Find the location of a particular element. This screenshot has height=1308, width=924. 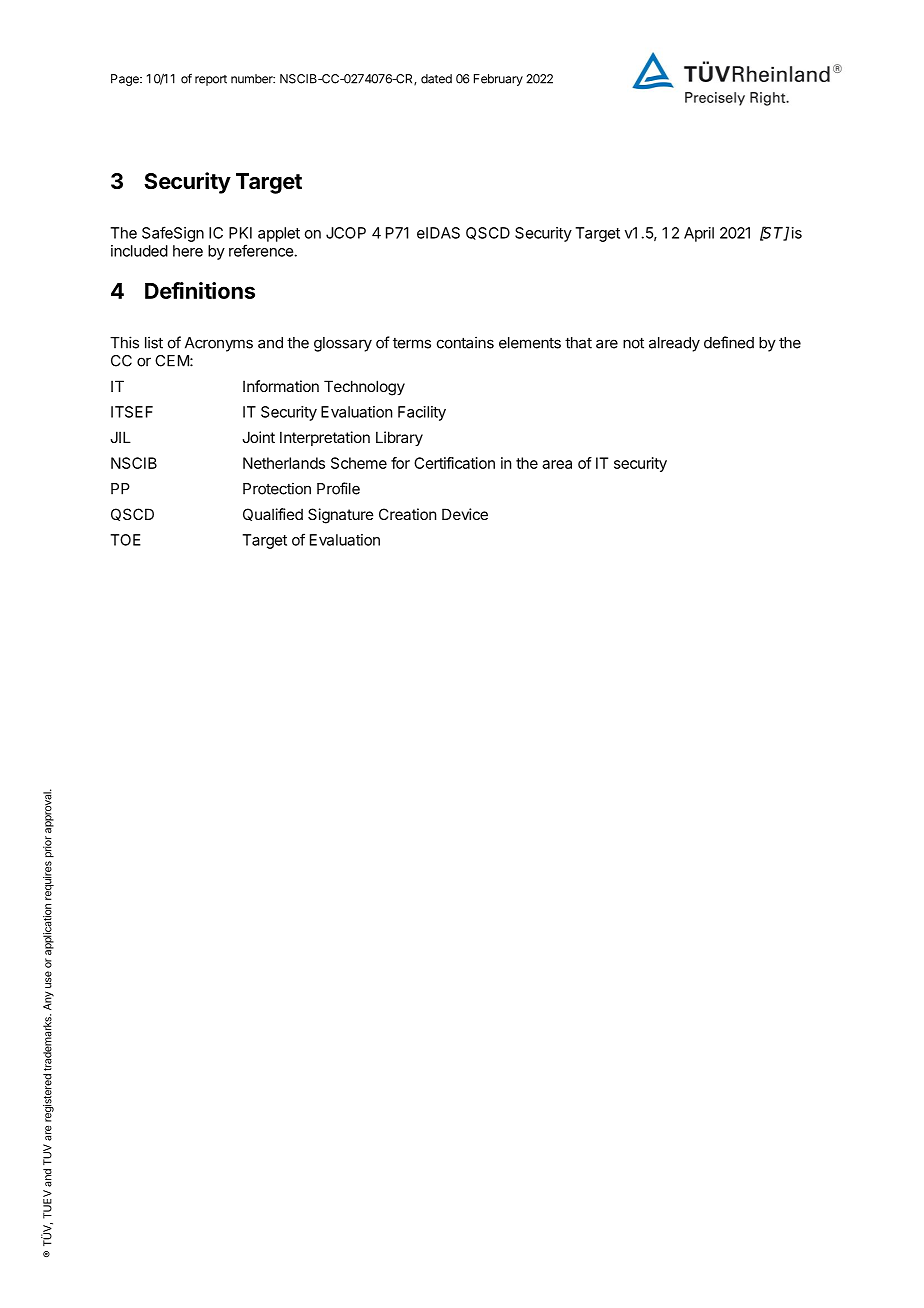

CEM is located at coordinates (173, 361).
